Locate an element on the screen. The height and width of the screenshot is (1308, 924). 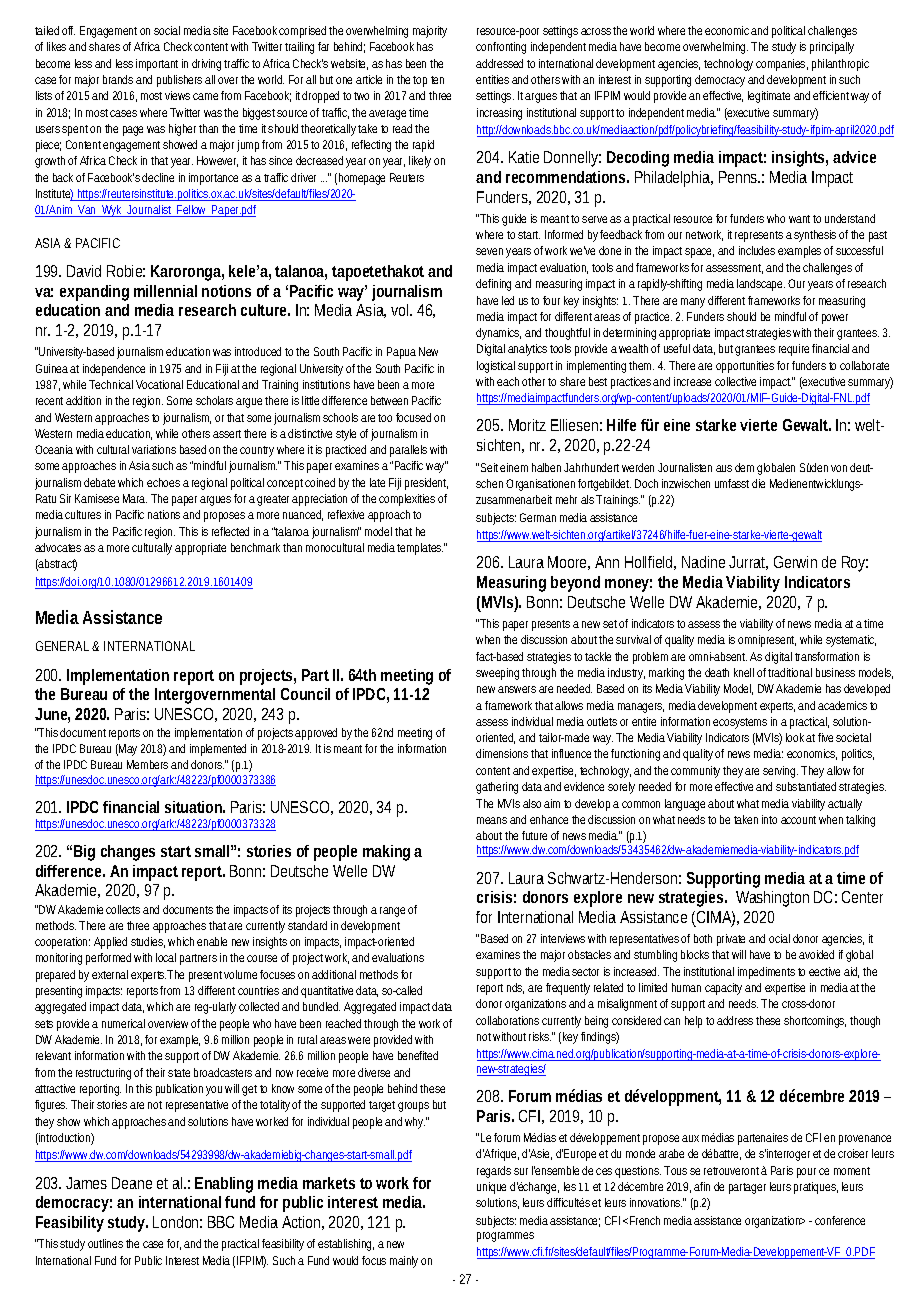
parallels is located at coordinates (408, 451).
